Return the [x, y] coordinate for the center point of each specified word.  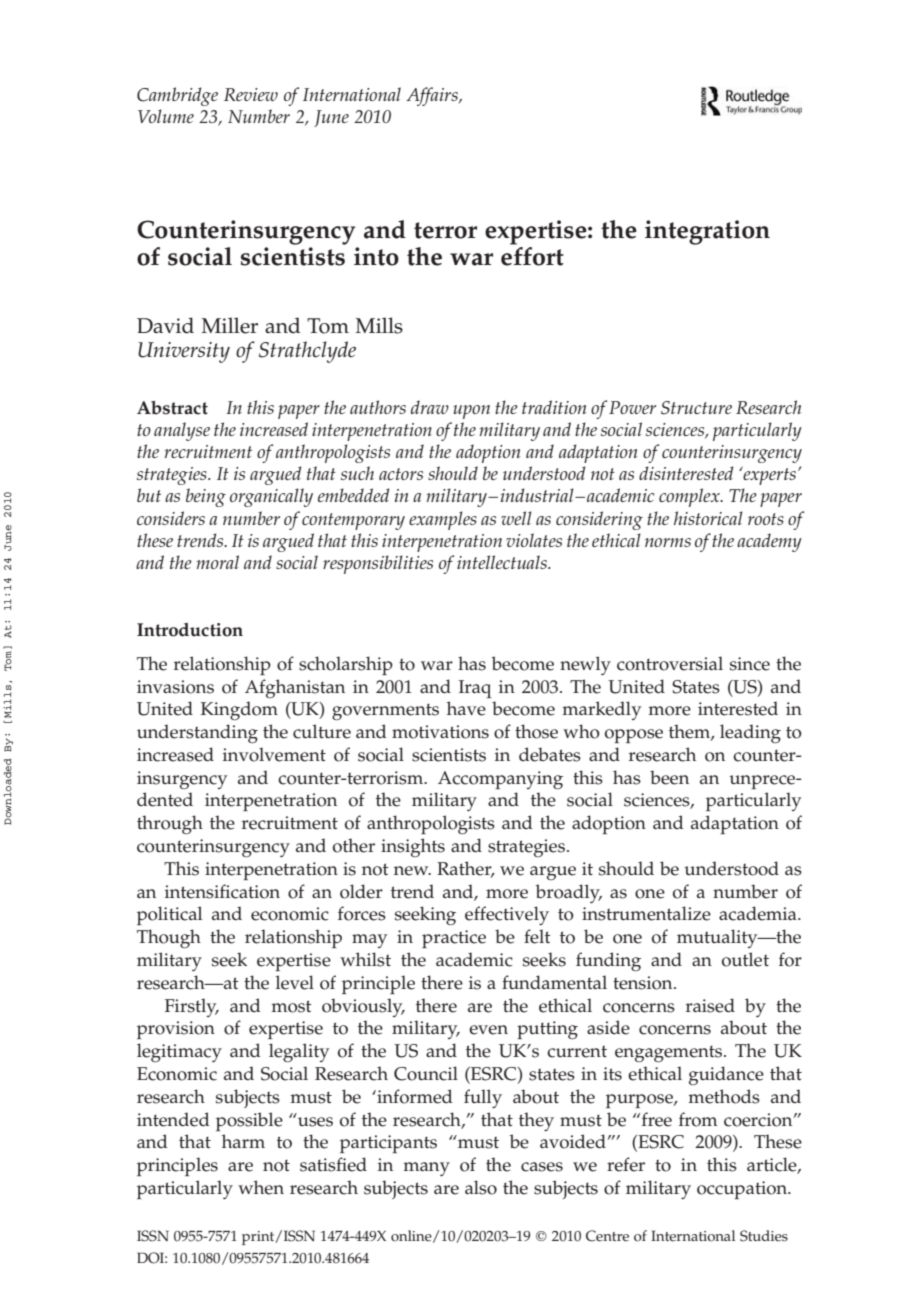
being [206, 497]
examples [443, 520]
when [261, 1187]
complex [690, 497]
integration [707, 232]
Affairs [433, 96]
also [481, 1187]
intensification [222, 891]
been [669, 777]
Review [251, 94]
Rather [465, 869]
